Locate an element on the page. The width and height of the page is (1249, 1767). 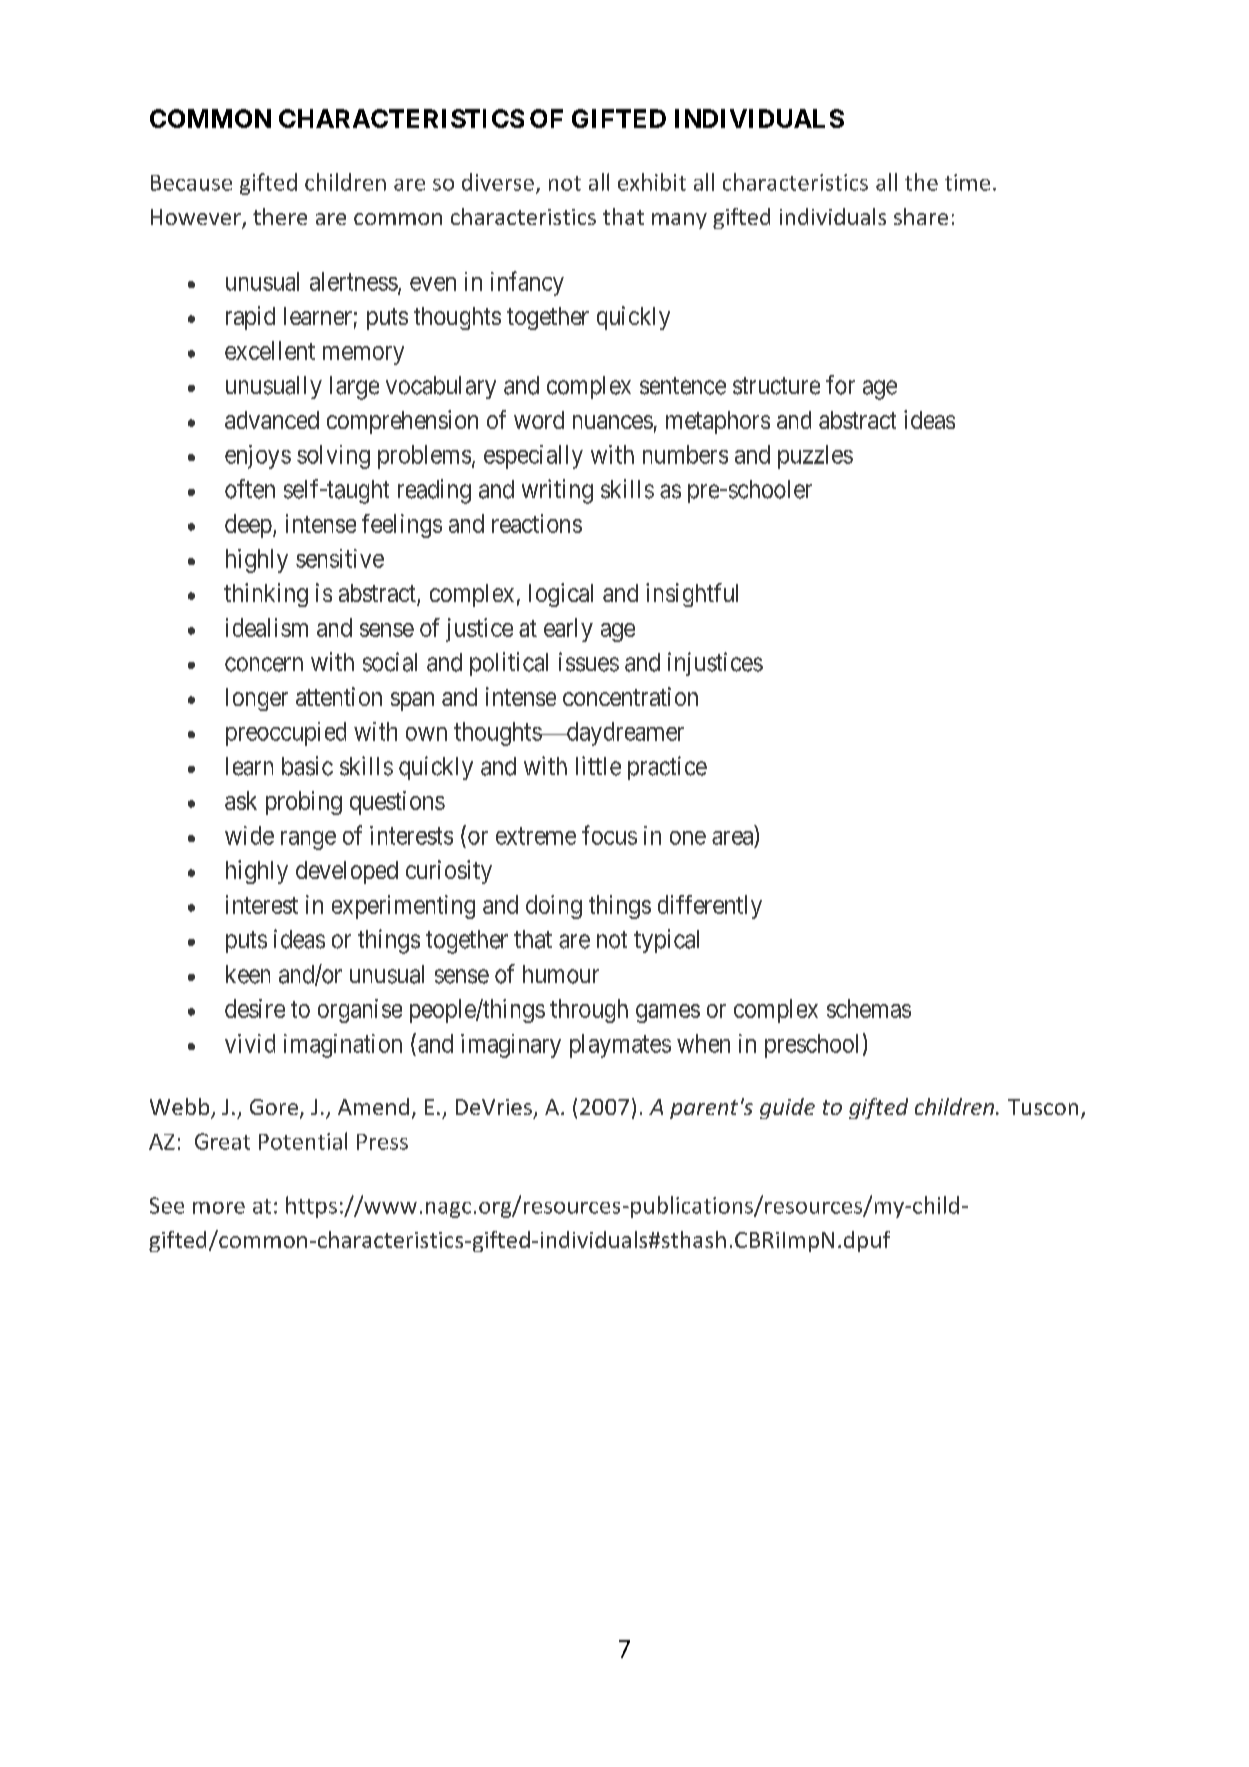
share is located at coordinates (921, 216).
